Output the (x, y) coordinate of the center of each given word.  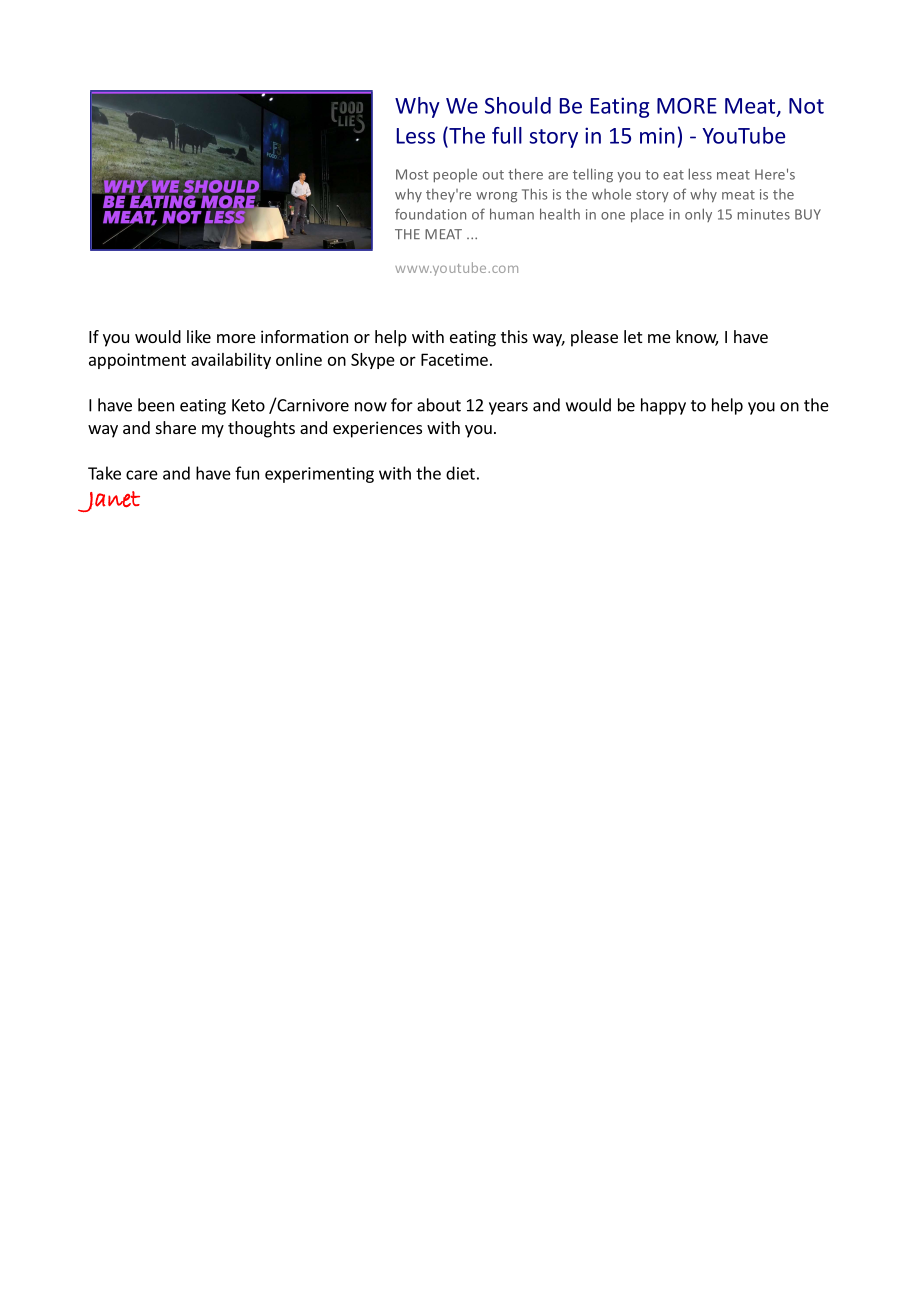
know (697, 338)
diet (460, 473)
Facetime (454, 359)
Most (412, 174)
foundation (430, 214)
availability (231, 361)
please (594, 338)
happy (663, 406)
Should (518, 105)
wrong (496, 197)
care (142, 475)
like (199, 336)
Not (806, 106)
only (698, 215)
